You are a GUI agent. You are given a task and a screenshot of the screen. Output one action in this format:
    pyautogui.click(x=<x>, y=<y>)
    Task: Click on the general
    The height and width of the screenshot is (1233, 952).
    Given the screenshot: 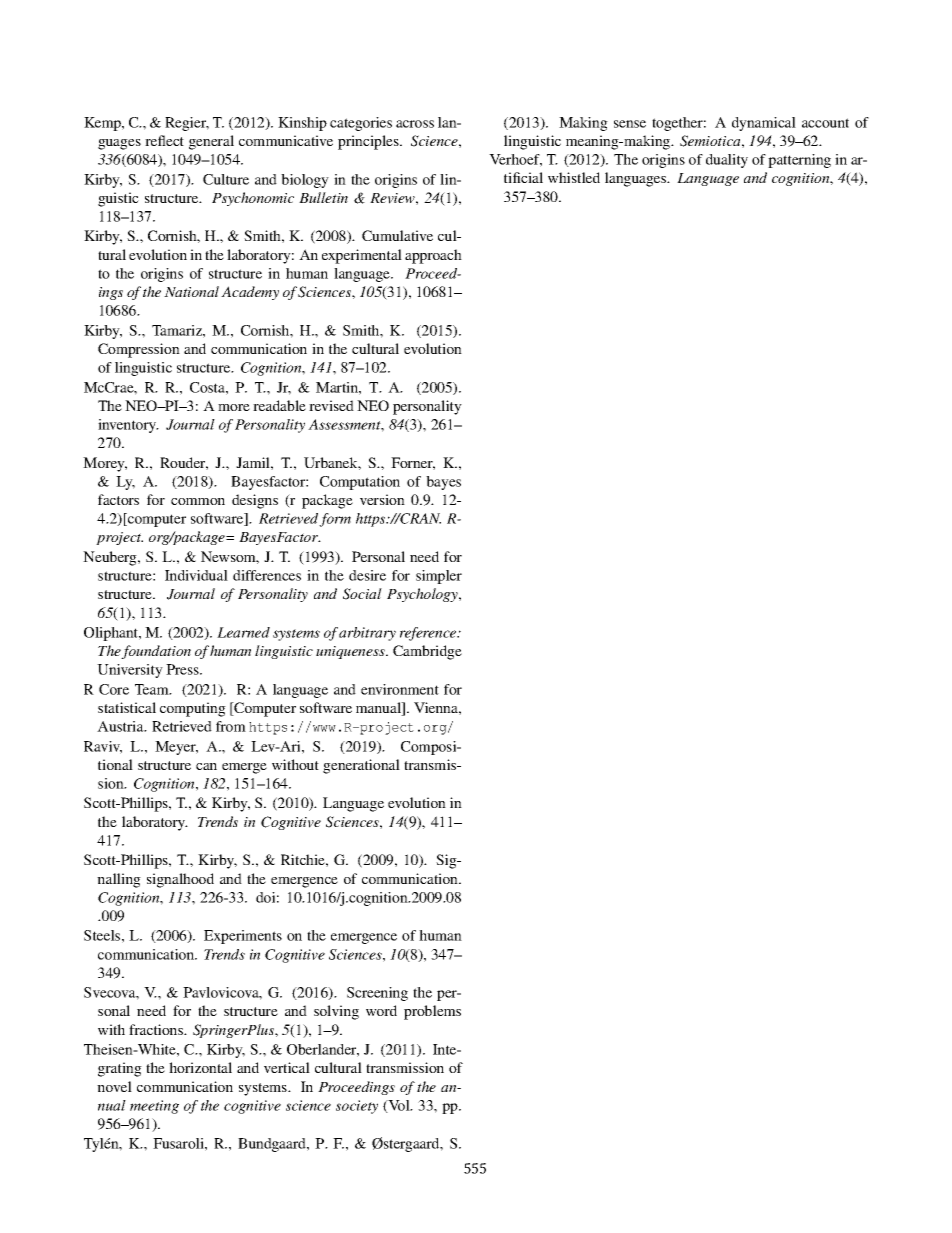 What is the action you would take?
    pyautogui.click(x=211, y=142)
